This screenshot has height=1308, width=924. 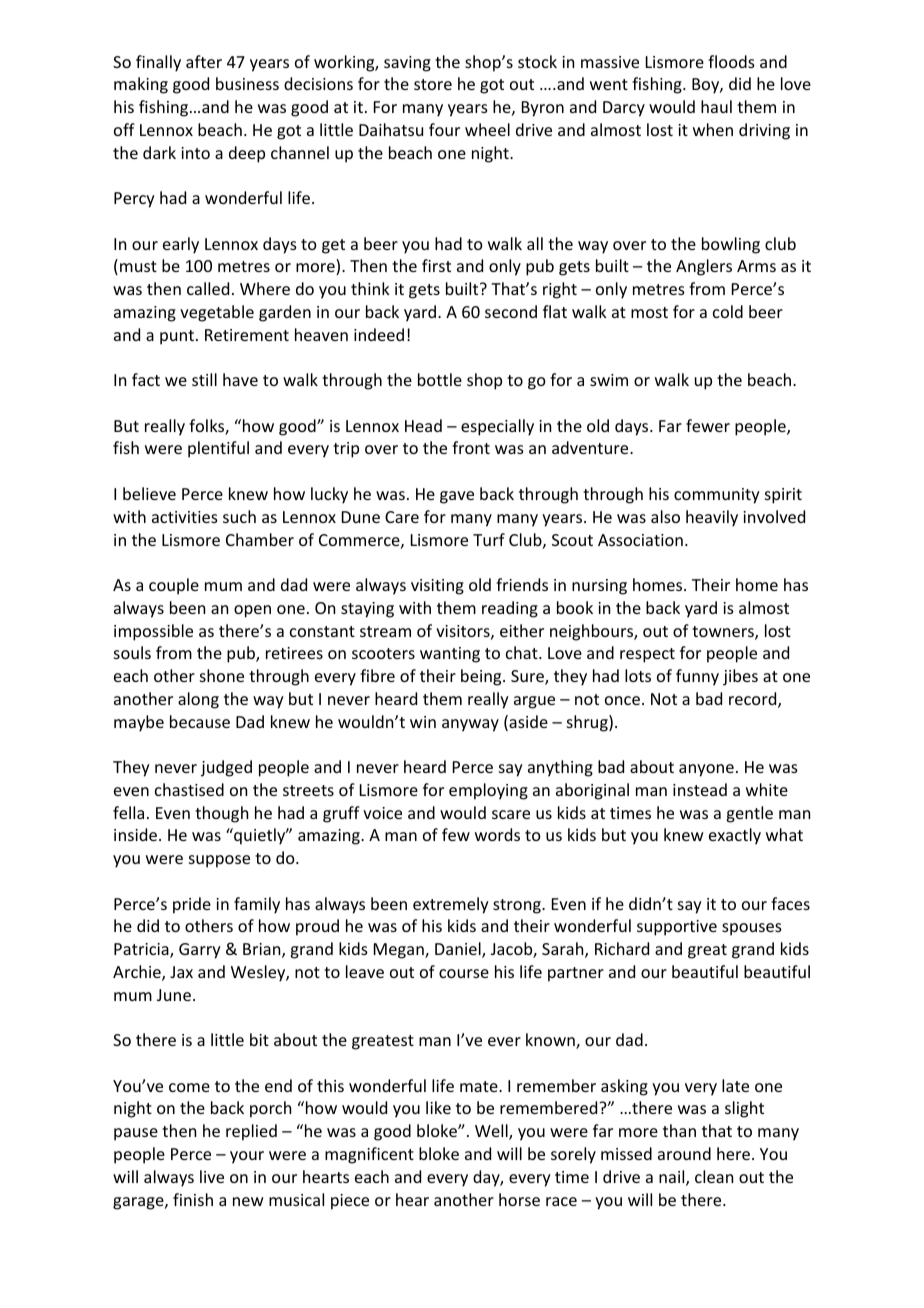 I want to click on pride, so click(x=192, y=905).
